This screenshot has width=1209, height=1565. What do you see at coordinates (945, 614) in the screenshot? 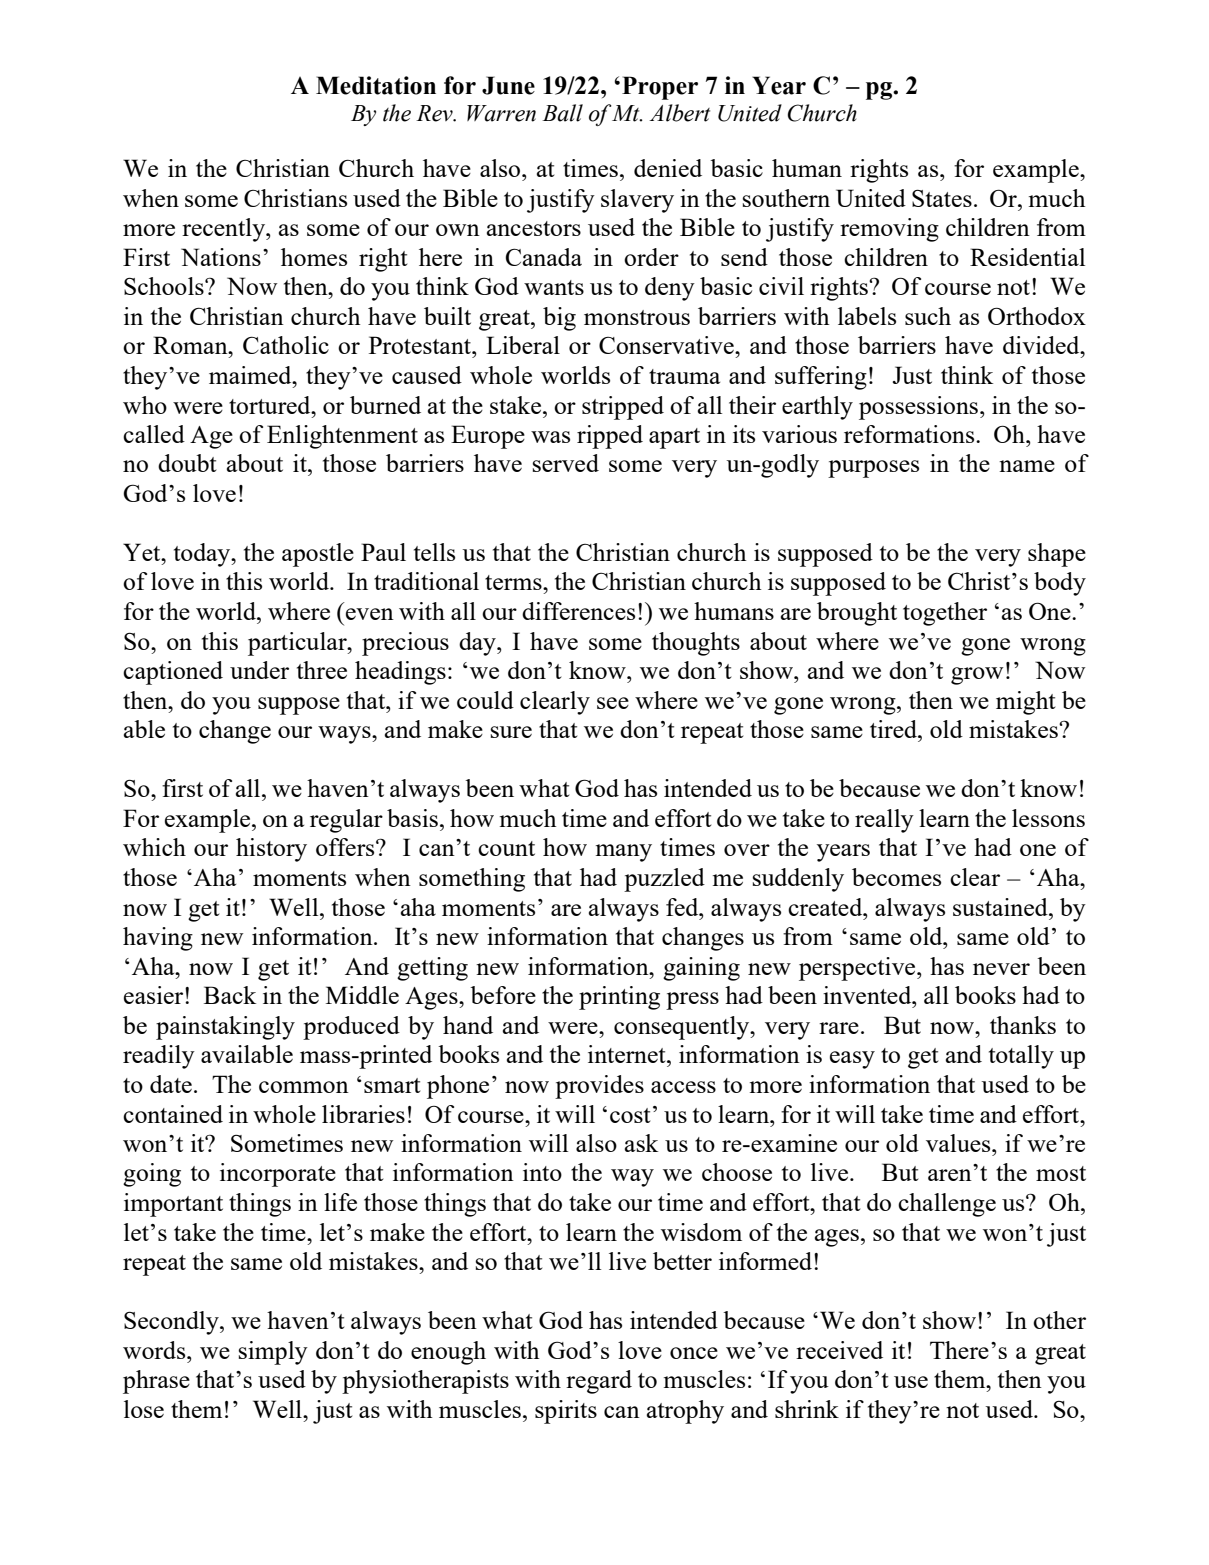
I see `together` at bounding box center [945, 614].
